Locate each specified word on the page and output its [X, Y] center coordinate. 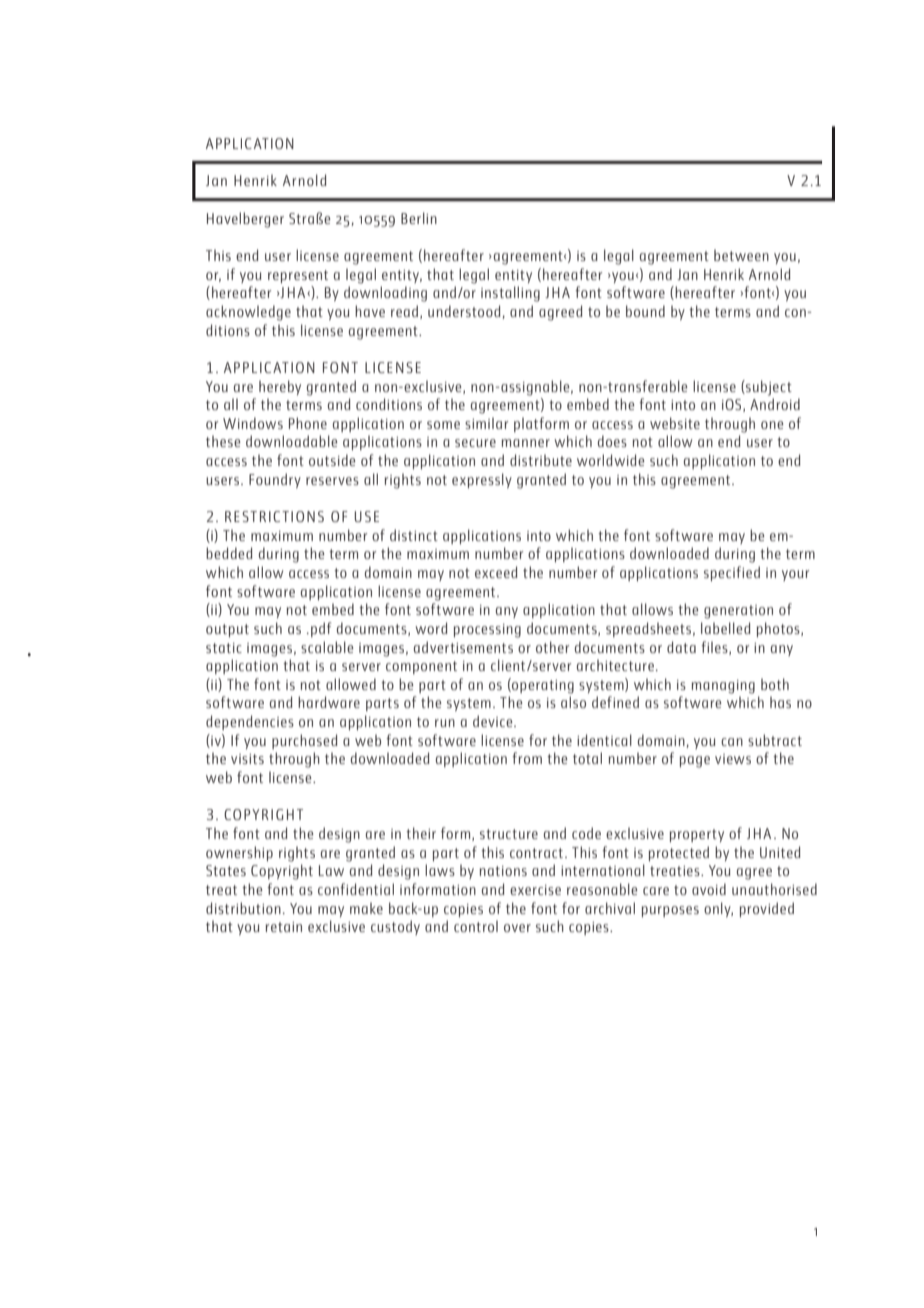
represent [298, 276]
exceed [496, 572]
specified [732, 573]
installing [510, 294]
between [741, 255]
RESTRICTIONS [274, 516]
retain [284, 927]
